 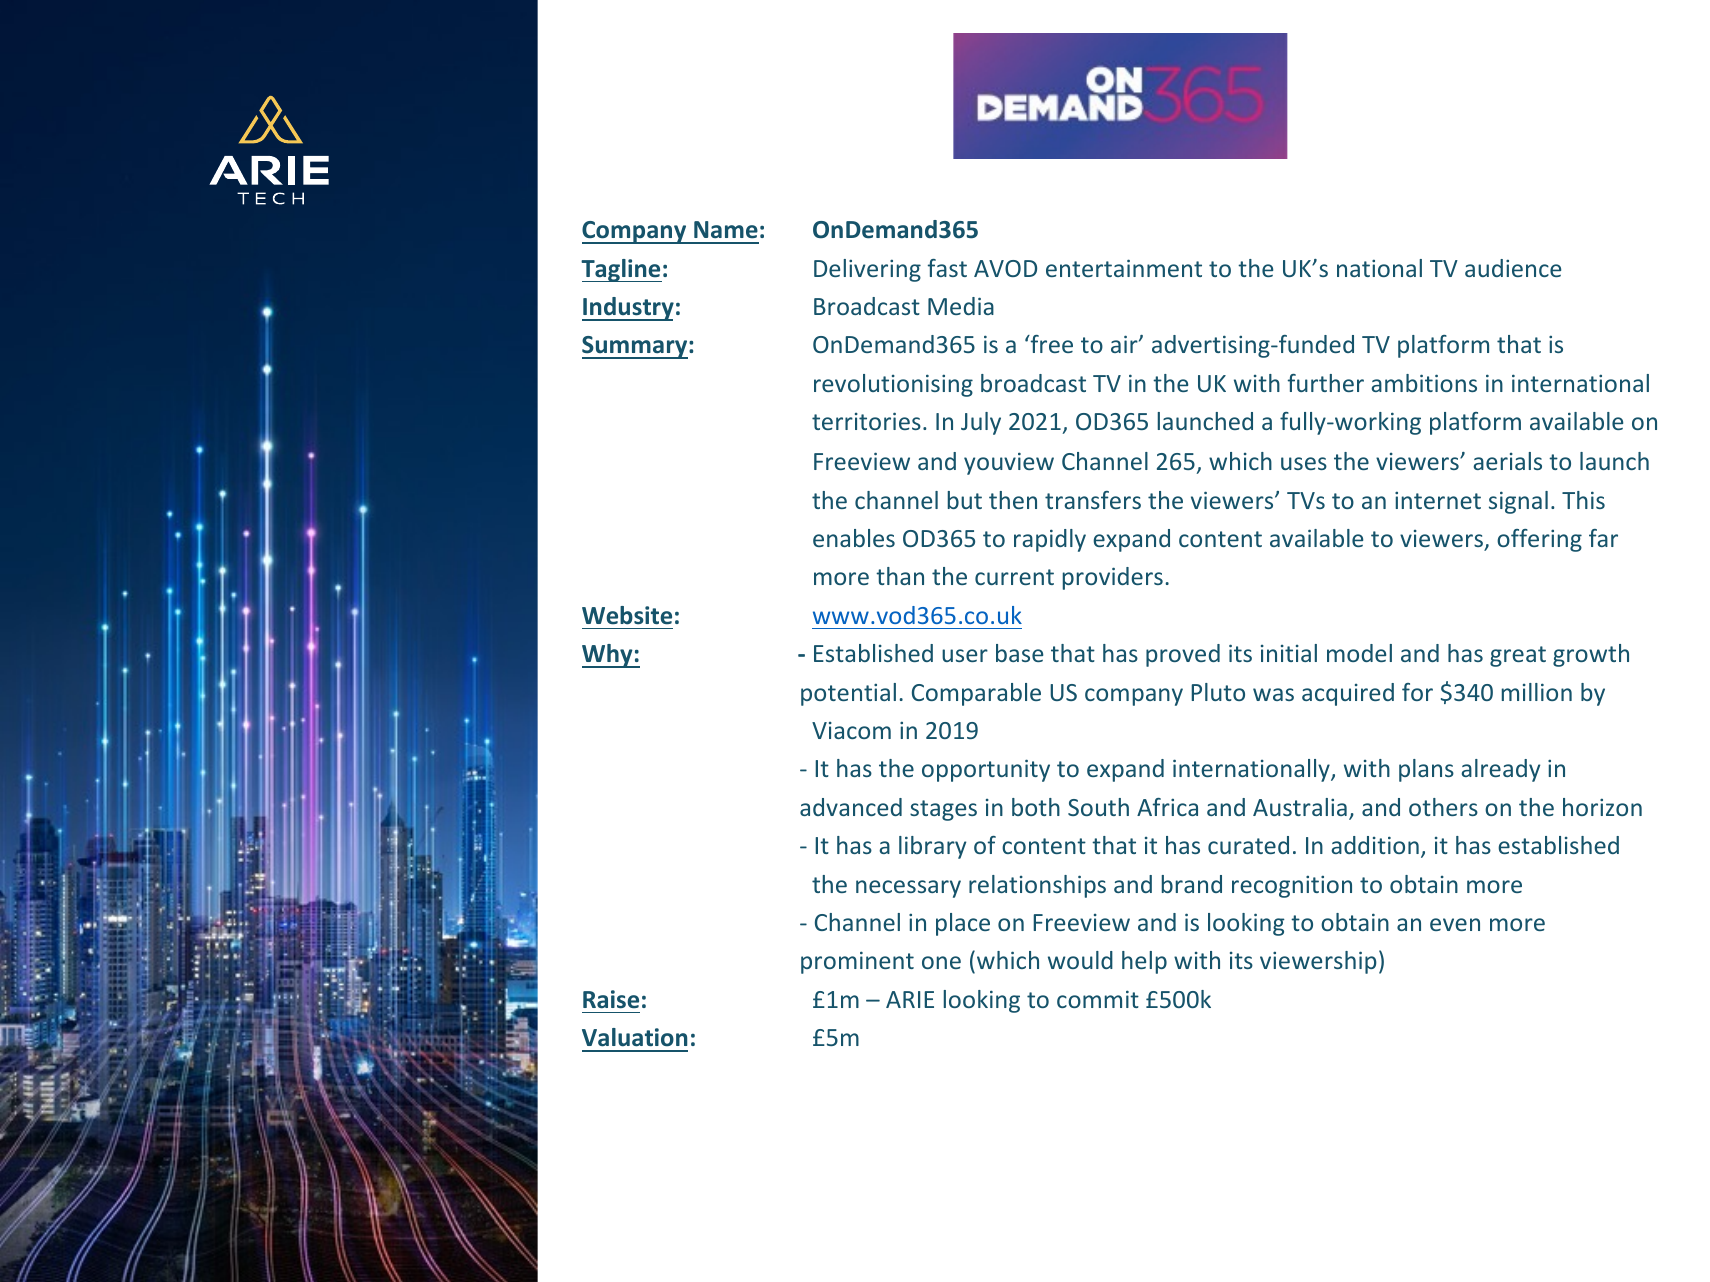 What do you see at coordinates (1518, 502) in the image?
I see `signal` at bounding box center [1518, 502].
